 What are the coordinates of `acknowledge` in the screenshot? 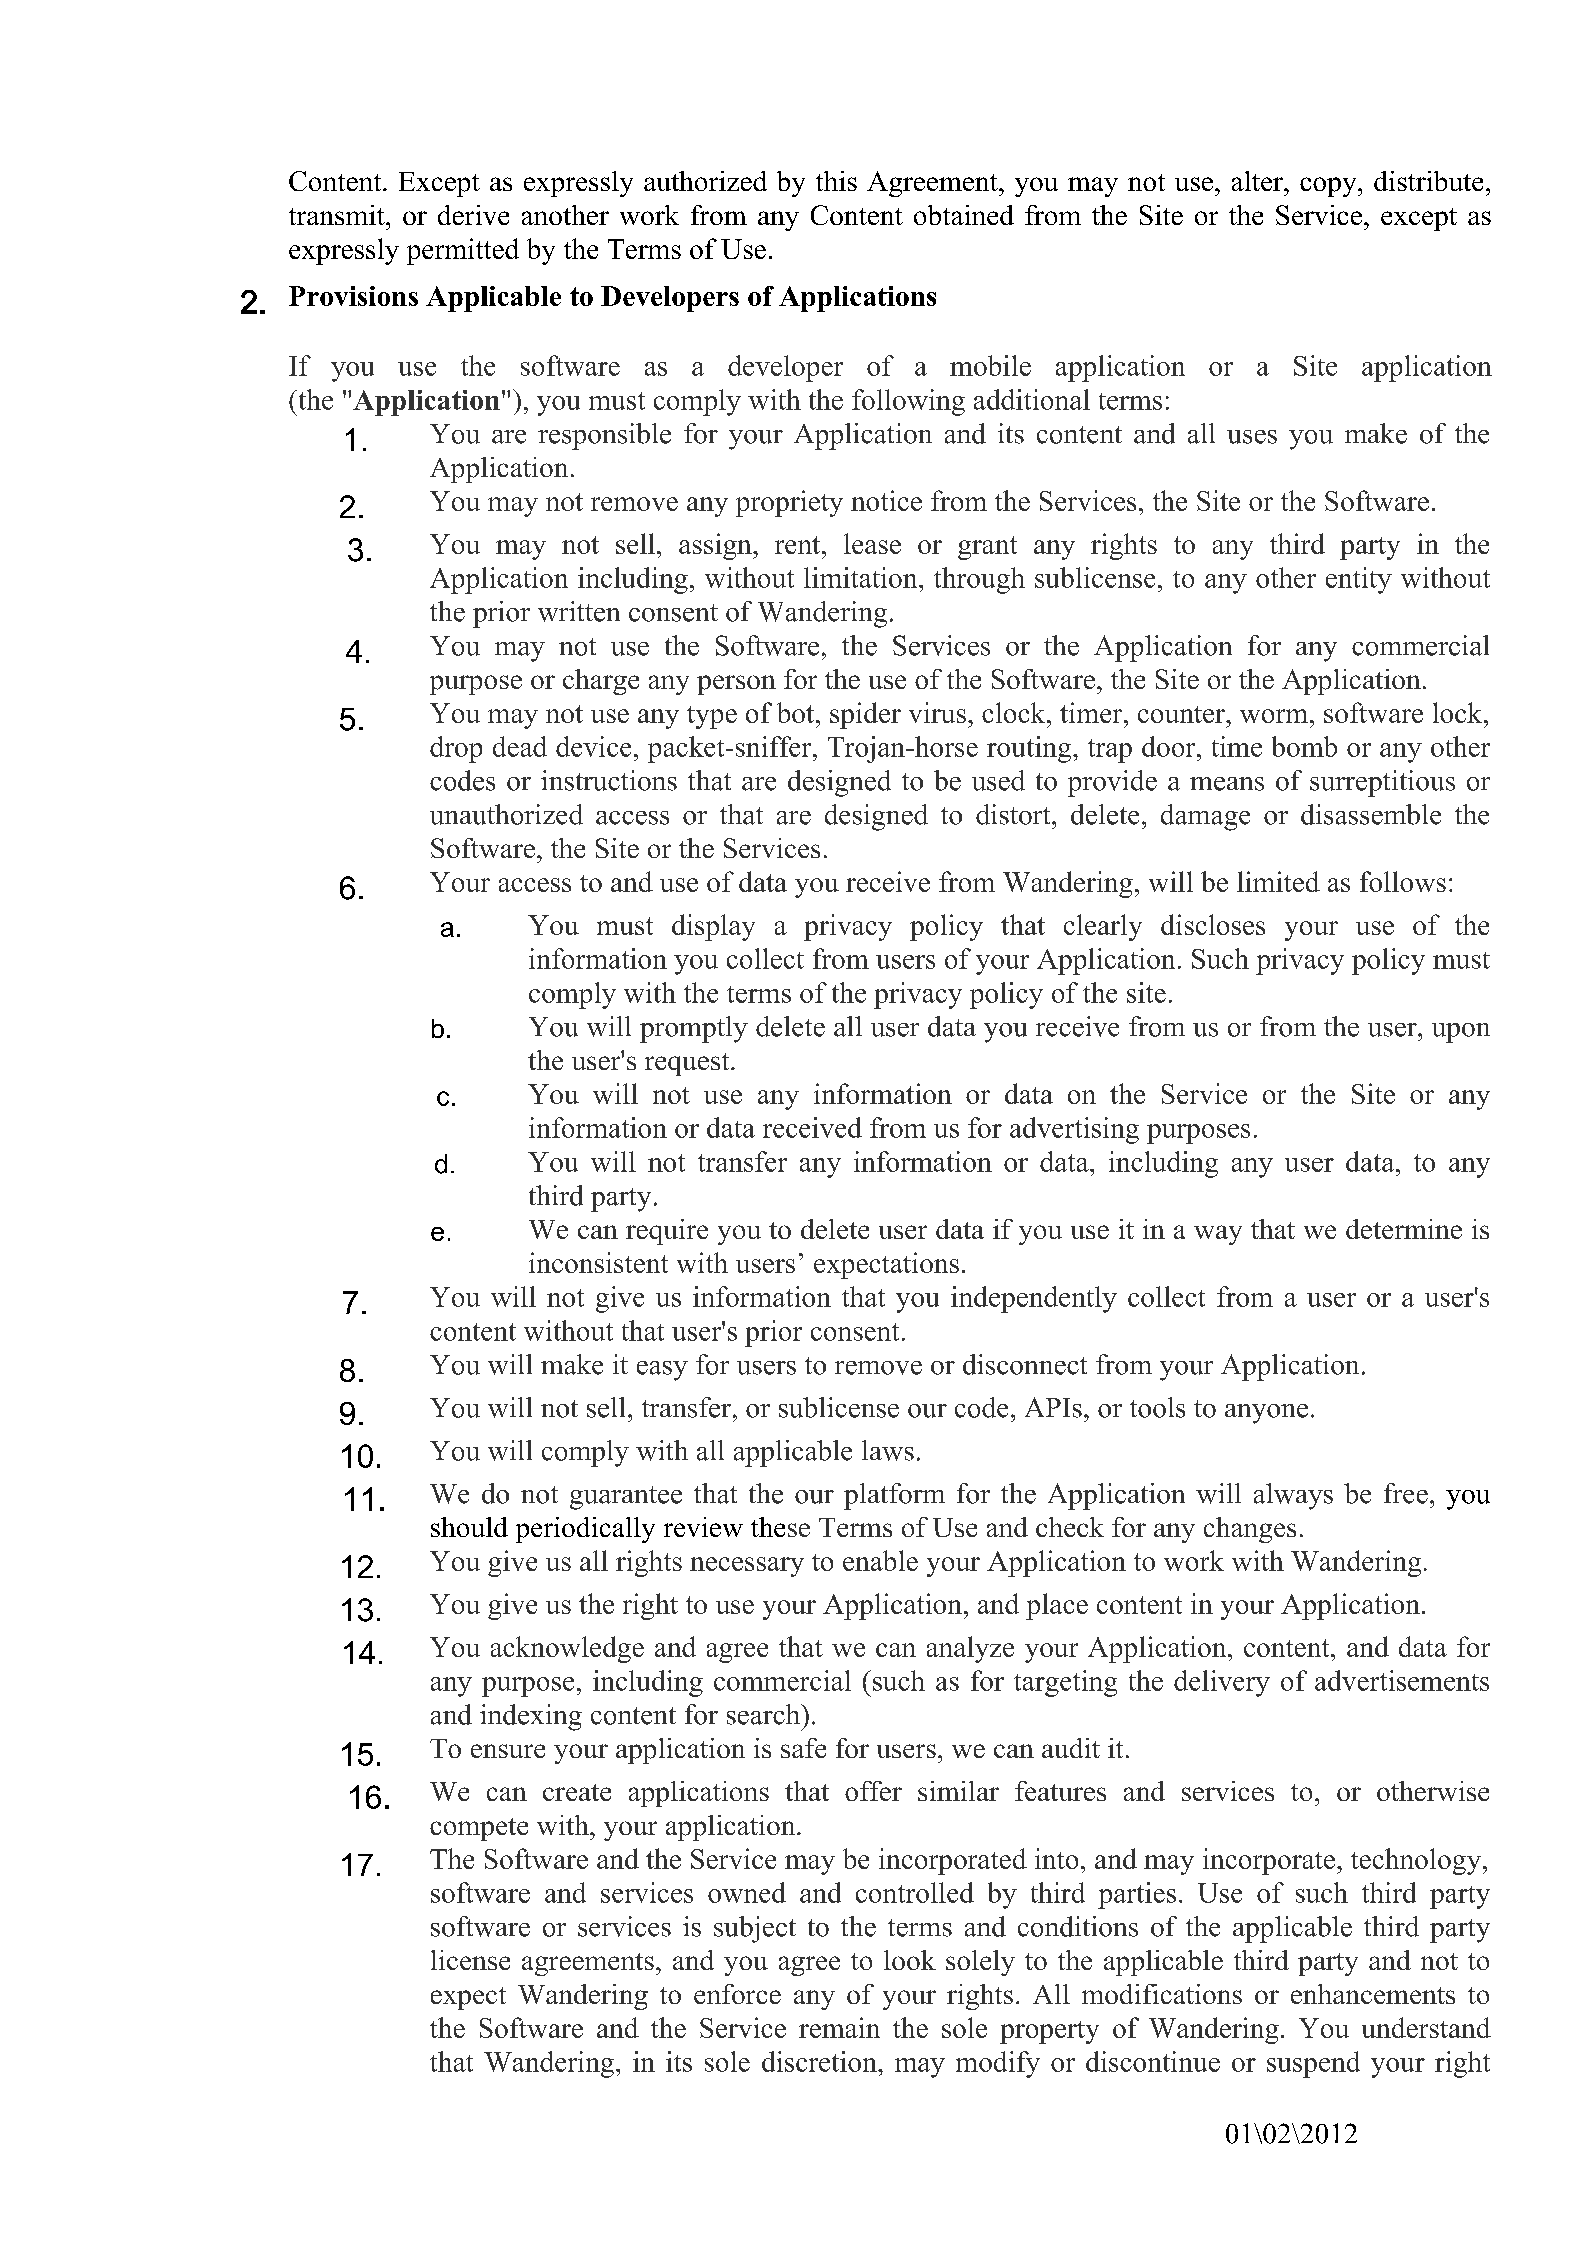 It's located at (567, 1649).
